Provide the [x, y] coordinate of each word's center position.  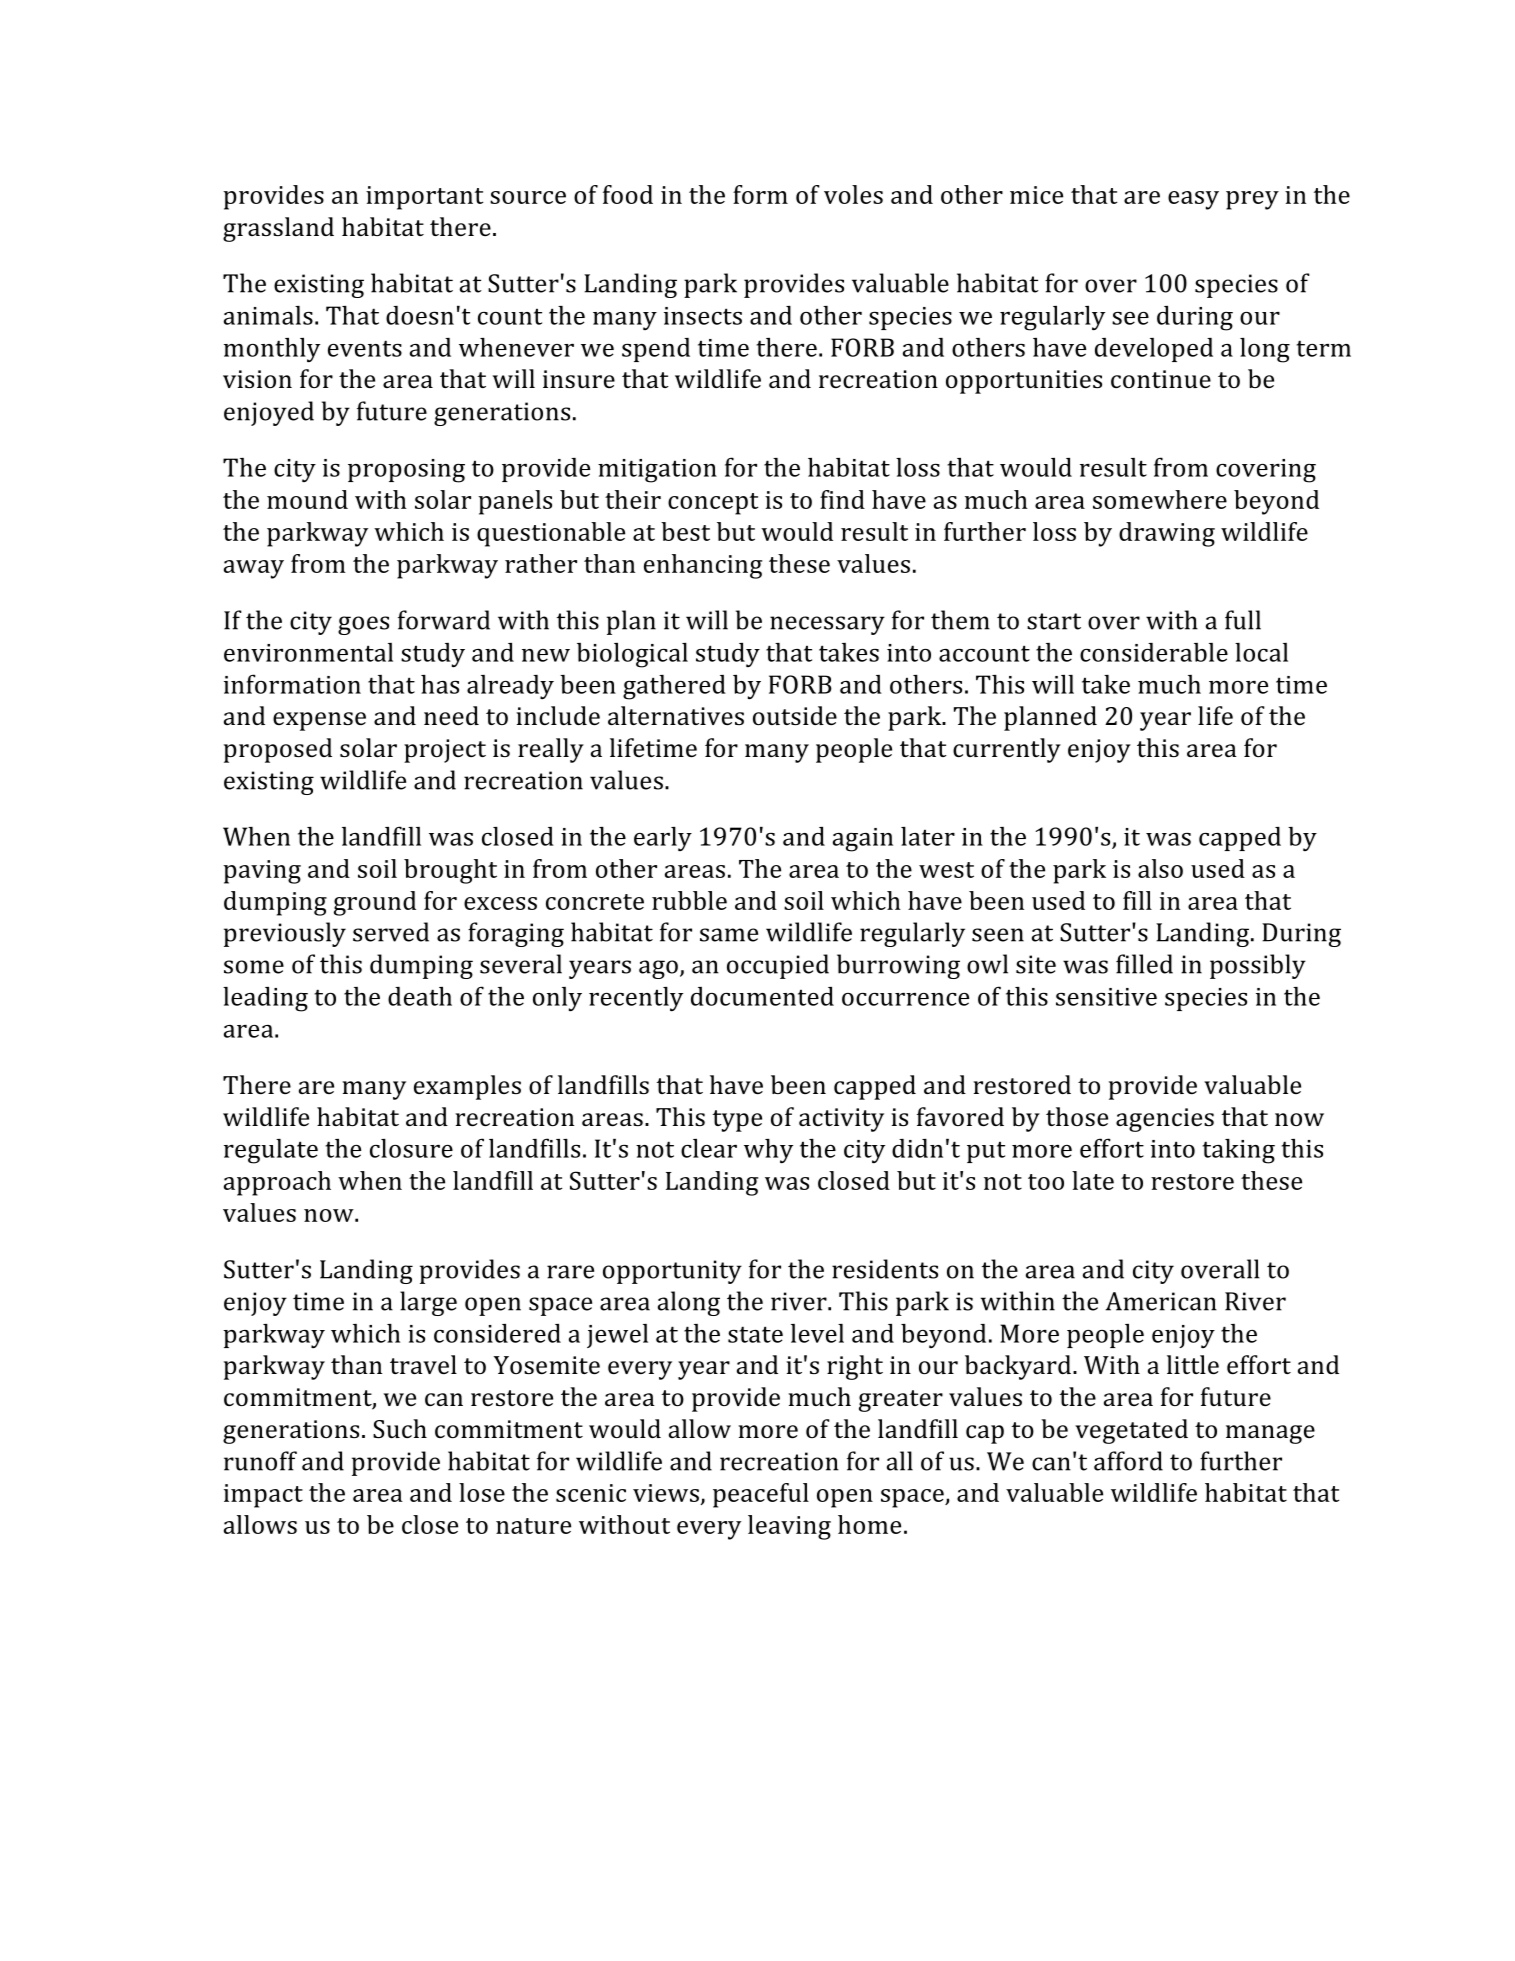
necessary [827, 625]
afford [1128, 1461]
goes [363, 625]
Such [400, 1428]
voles [853, 194]
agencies [1165, 1120]
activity [841, 1120]
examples [467, 1087]
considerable [1154, 652]
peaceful [761, 1495]
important [424, 198]
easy [1193, 200]
